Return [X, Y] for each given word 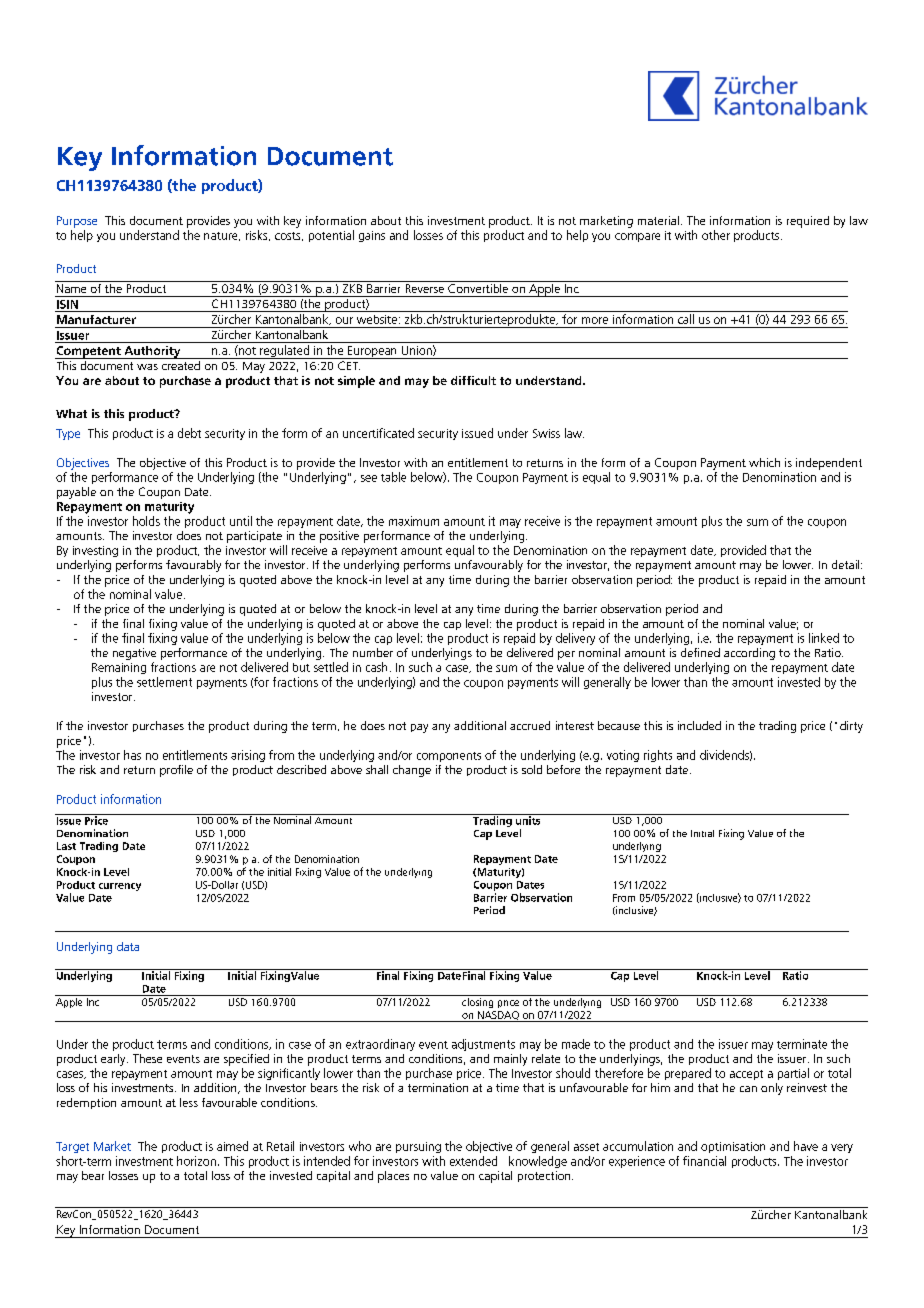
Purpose [77, 222]
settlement [164, 682]
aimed [232, 1146]
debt [189, 433]
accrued [530, 725]
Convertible [478, 287]
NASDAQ [498, 1016]
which [764, 462]
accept [746, 1075]
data [128, 946]
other [716, 235]
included [699, 725]
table [393, 477]
